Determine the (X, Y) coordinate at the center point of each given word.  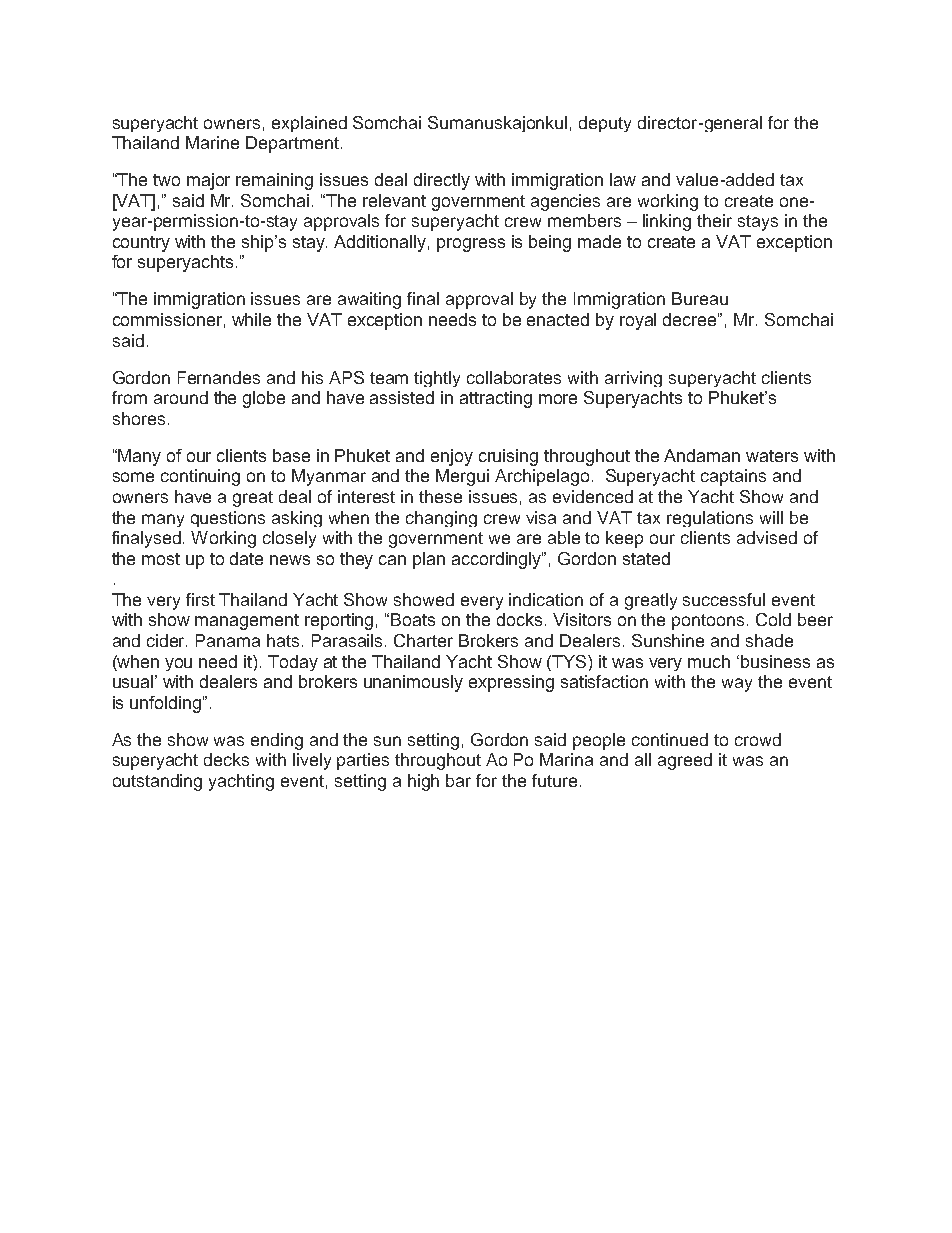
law (623, 179)
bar (458, 780)
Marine (212, 142)
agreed (685, 761)
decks (226, 759)
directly (442, 181)
